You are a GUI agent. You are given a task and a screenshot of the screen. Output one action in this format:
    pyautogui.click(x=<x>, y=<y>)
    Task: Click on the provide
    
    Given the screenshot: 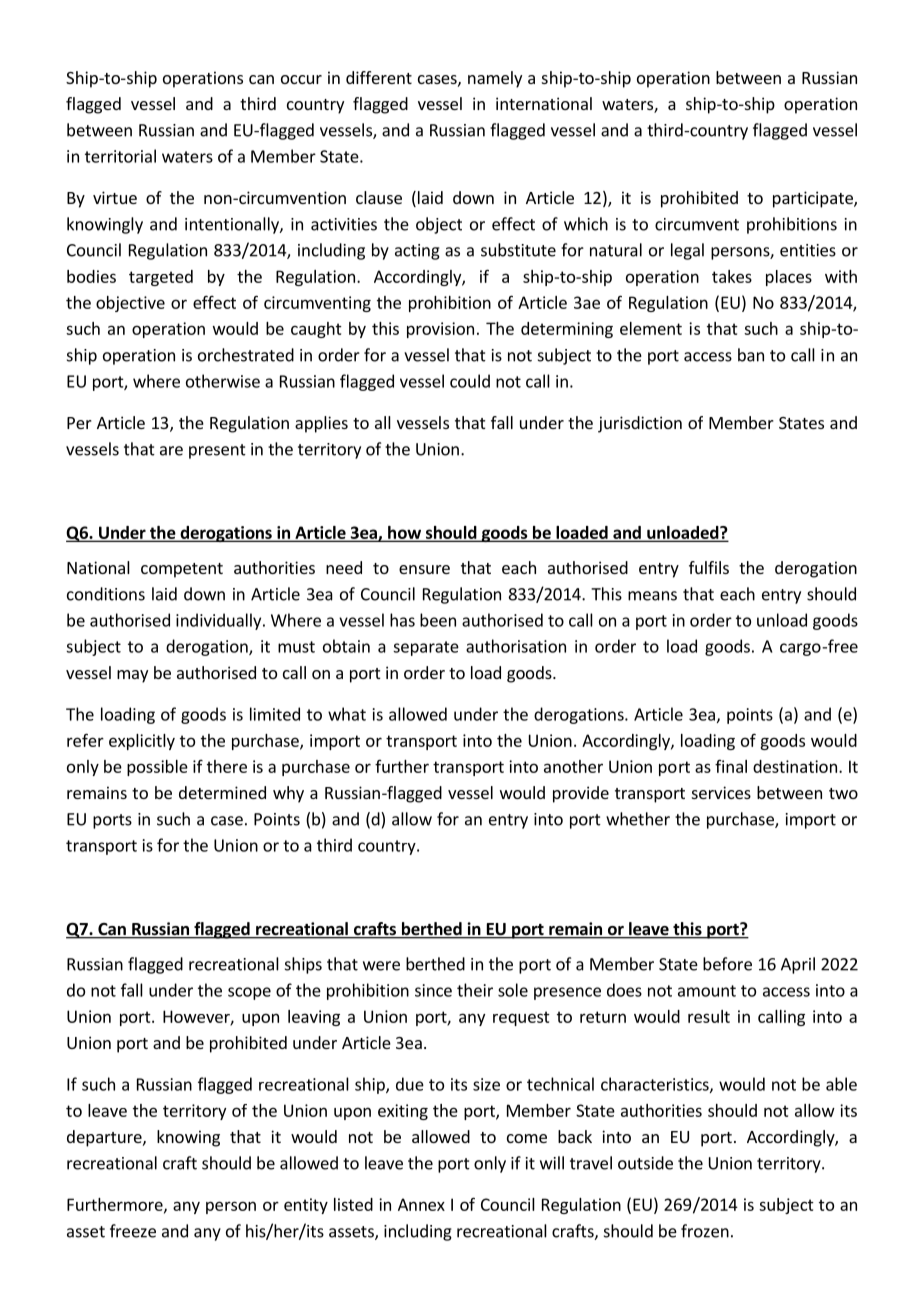 What is the action you would take?
    pyautogui.click(x=581, y=794)
